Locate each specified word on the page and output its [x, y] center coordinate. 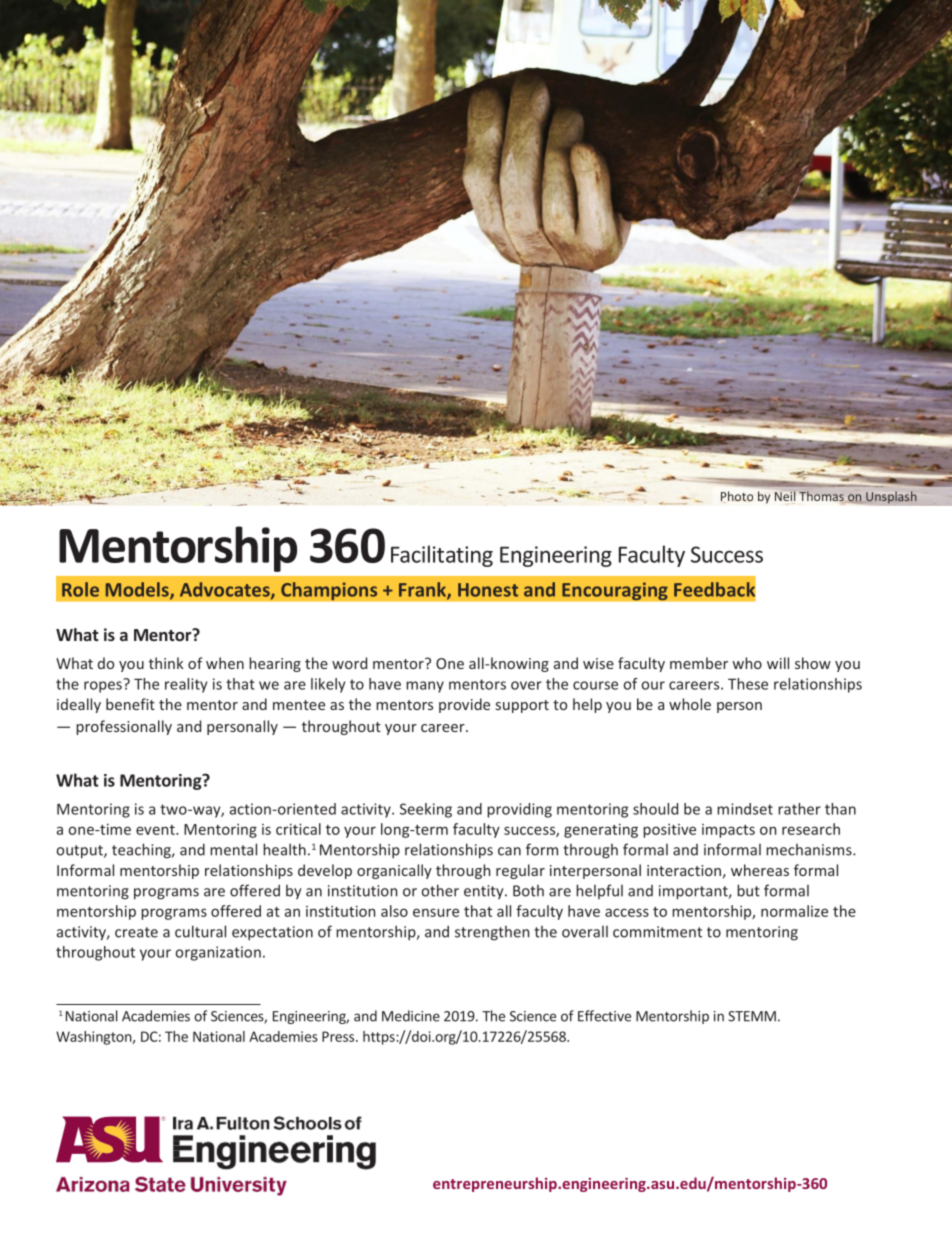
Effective [604, 1016]
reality [186, 685]
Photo [737, 497]
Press [339, 1036]
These [748, 684]
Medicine [411, 1016]
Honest [488, 590]
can [509, 851]
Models [138, 590]
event [156, 830]
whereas [760, 870]
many [425, 687]
